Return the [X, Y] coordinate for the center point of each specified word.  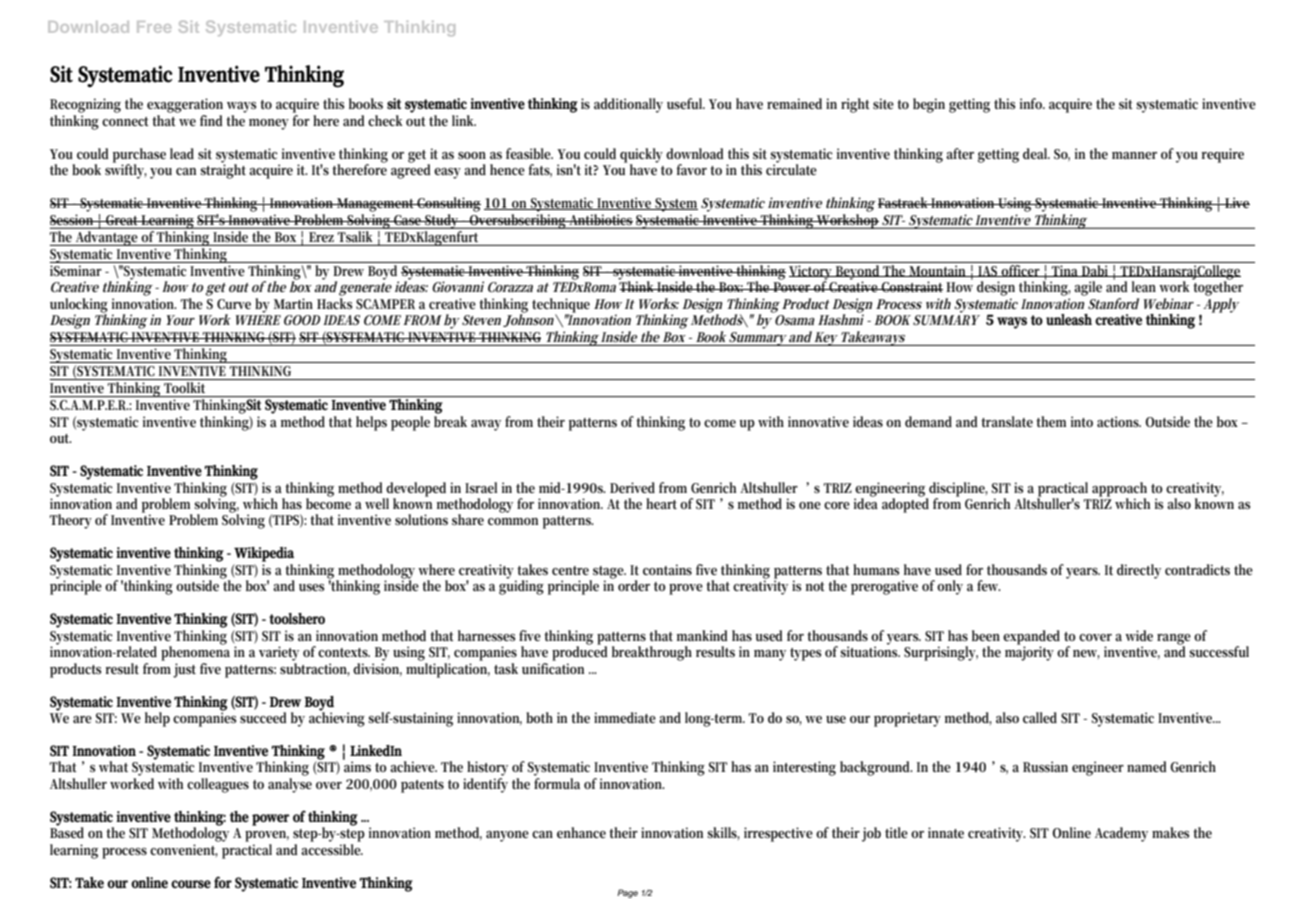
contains [667, 569]
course [191, 884]
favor [692, 169]
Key [826, 339]
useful [686, 103]
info [1032, 103]
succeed [263, 717]
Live [1236, 202]
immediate [625, 717]
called [1040, 717]
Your [180, 320]
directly [1139, 571]
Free [154, 27]
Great [122, 220]
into [1082, 421]
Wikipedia [264, 554]
